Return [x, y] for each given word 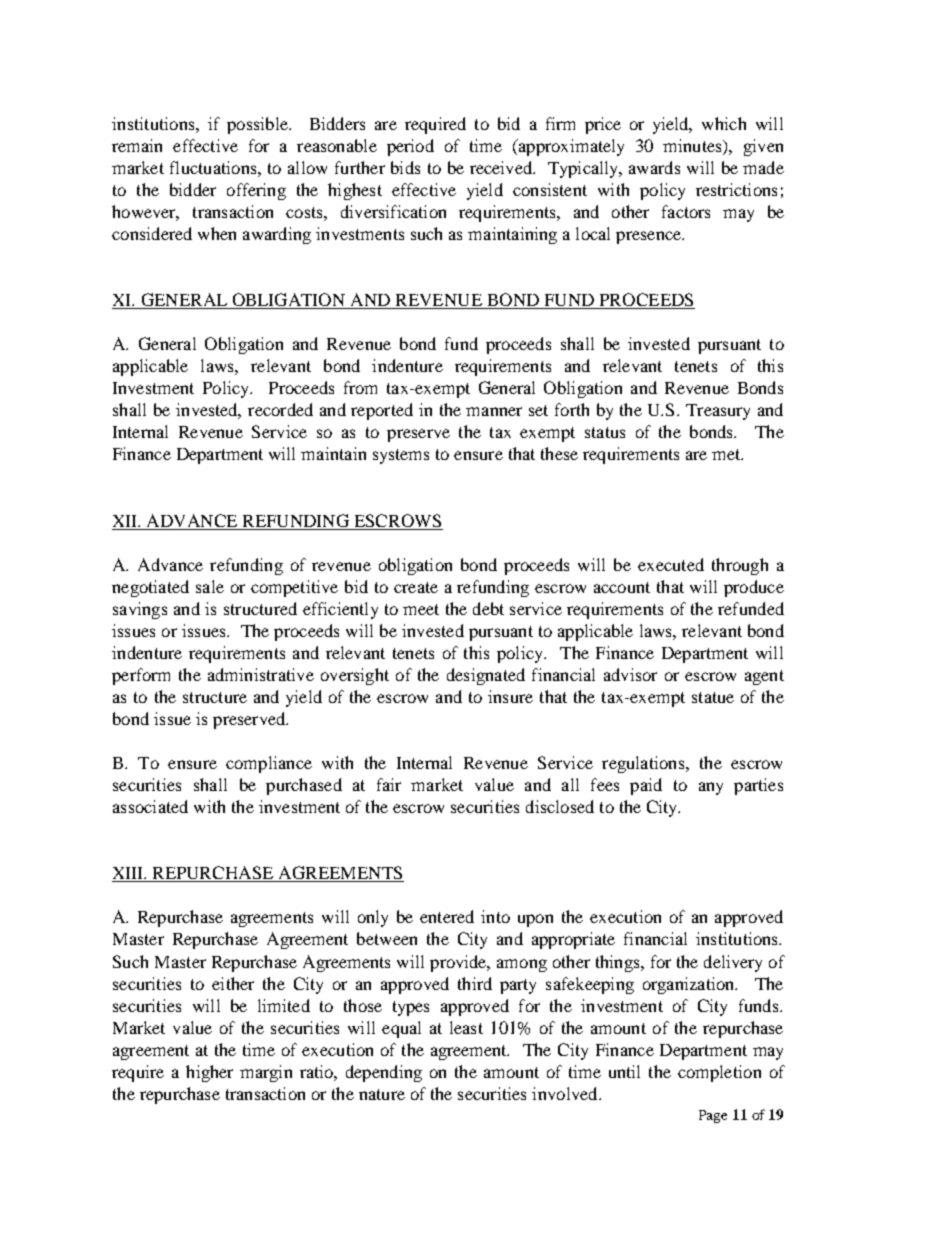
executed [671, 564]
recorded [280, 409]
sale [210, 586]
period [410, 147]
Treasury [718, 412]
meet [421, 609]
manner [494, 411]
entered [447, 916]
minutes [693, 145]
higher [209, 1073]
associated [150, 806]
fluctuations [214, 167]
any [711, 788]
